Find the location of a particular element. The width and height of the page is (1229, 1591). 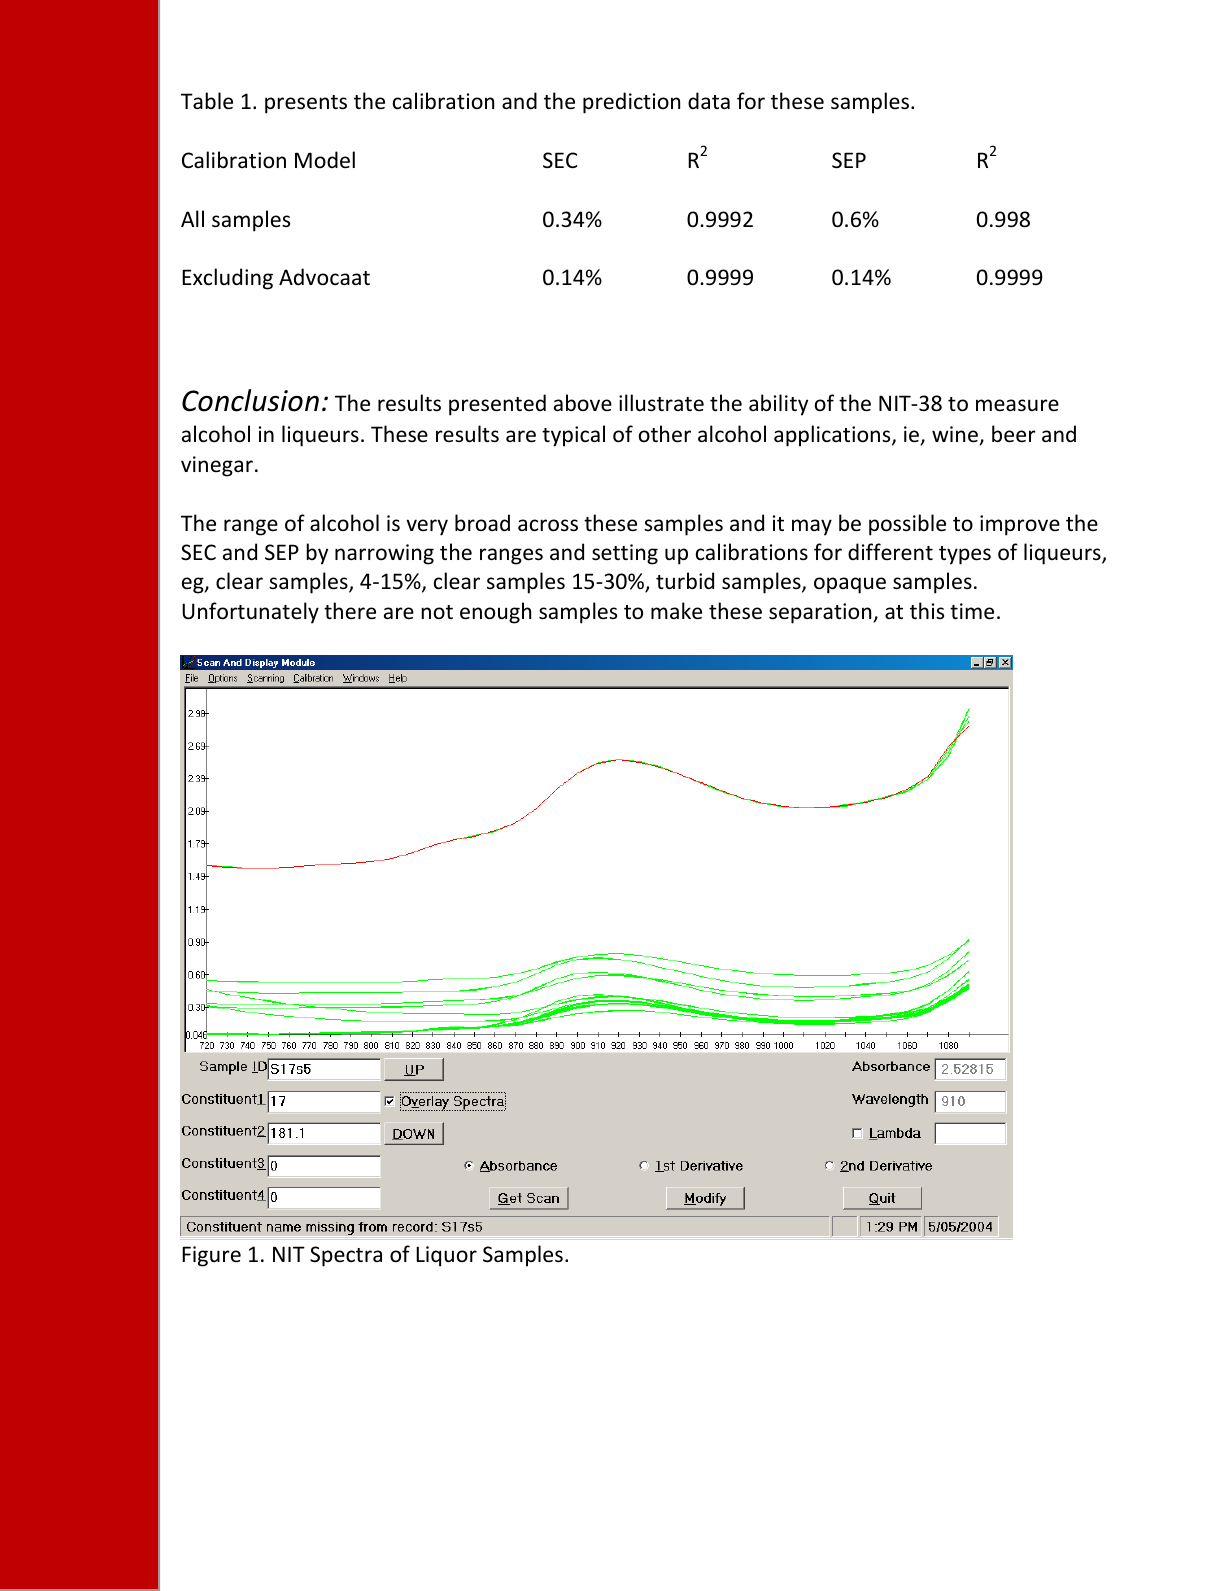

Conclusion is located at coordinates (250, 400).
